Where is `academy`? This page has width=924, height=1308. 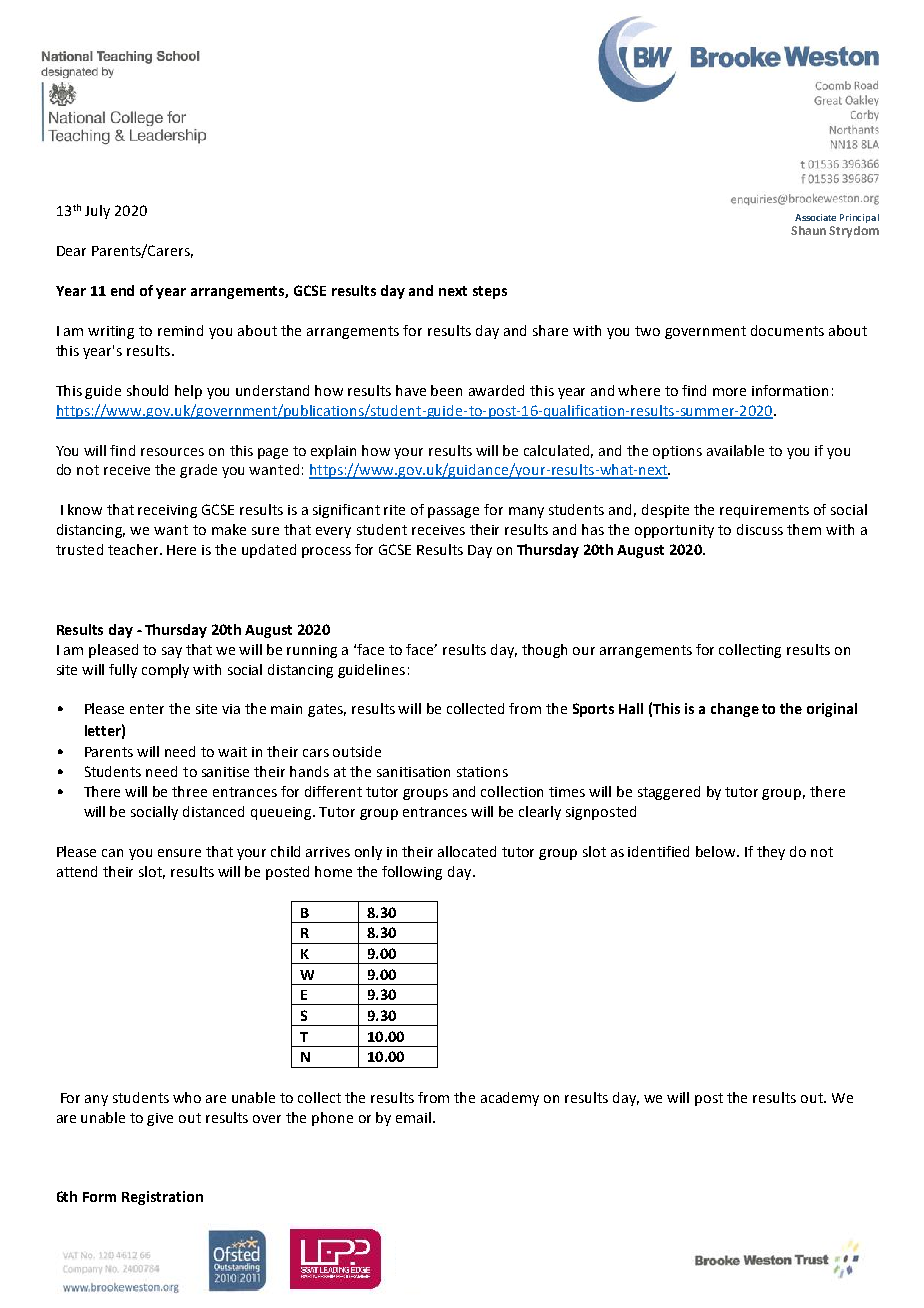 academy is located at coordinates (510, 1099).
